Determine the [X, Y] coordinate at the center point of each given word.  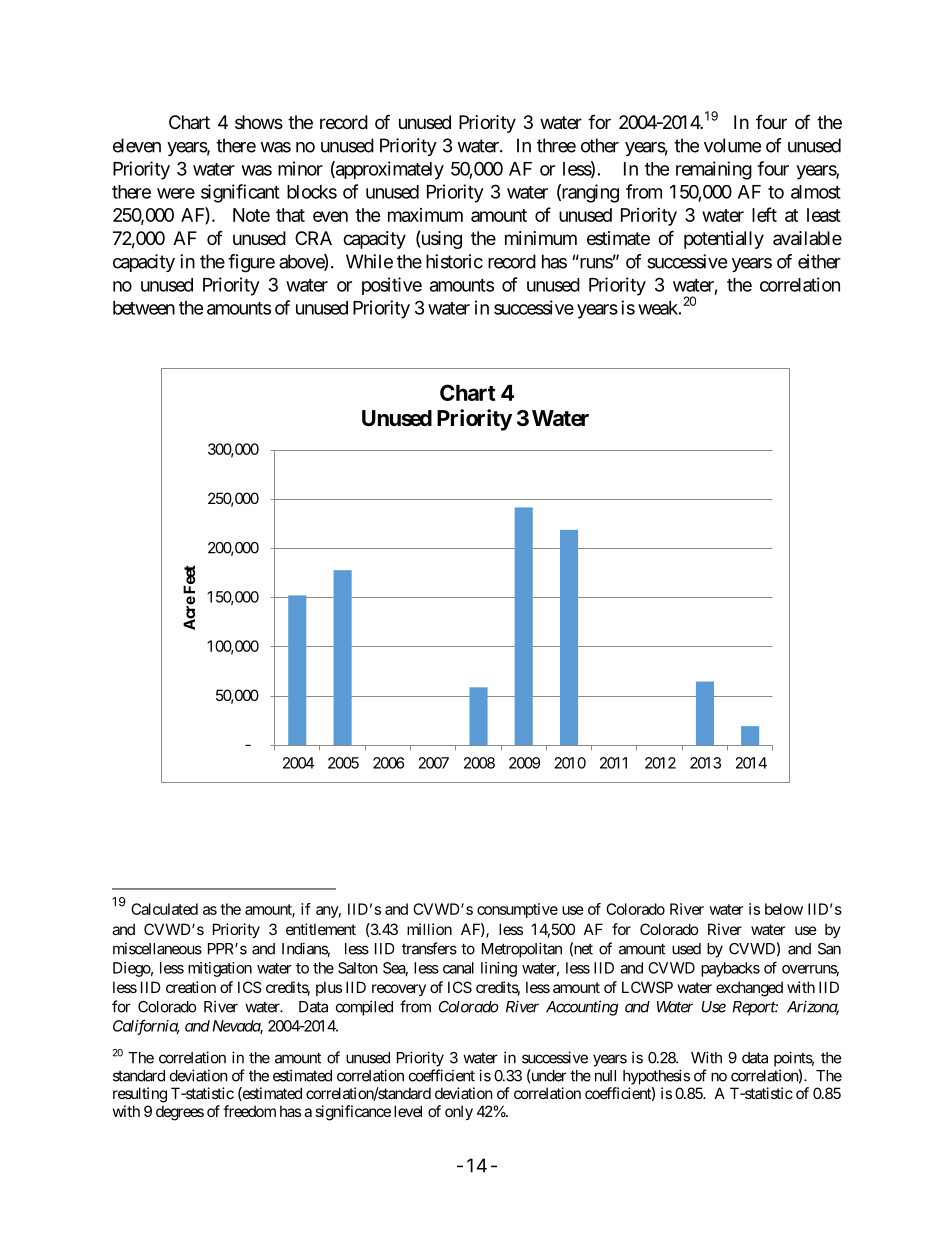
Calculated [164, 909]
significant [240, 193]
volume [732, 145]
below [784, 909]
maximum [425, 215]
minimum [541, 238]
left [764, 214]
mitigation [220, 969]
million [429, 929]
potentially [724, 240]
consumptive [517, 910]
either [819, 261]
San [829, 949]
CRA [313, 238]
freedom [249, 1111]
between [144, 308]
